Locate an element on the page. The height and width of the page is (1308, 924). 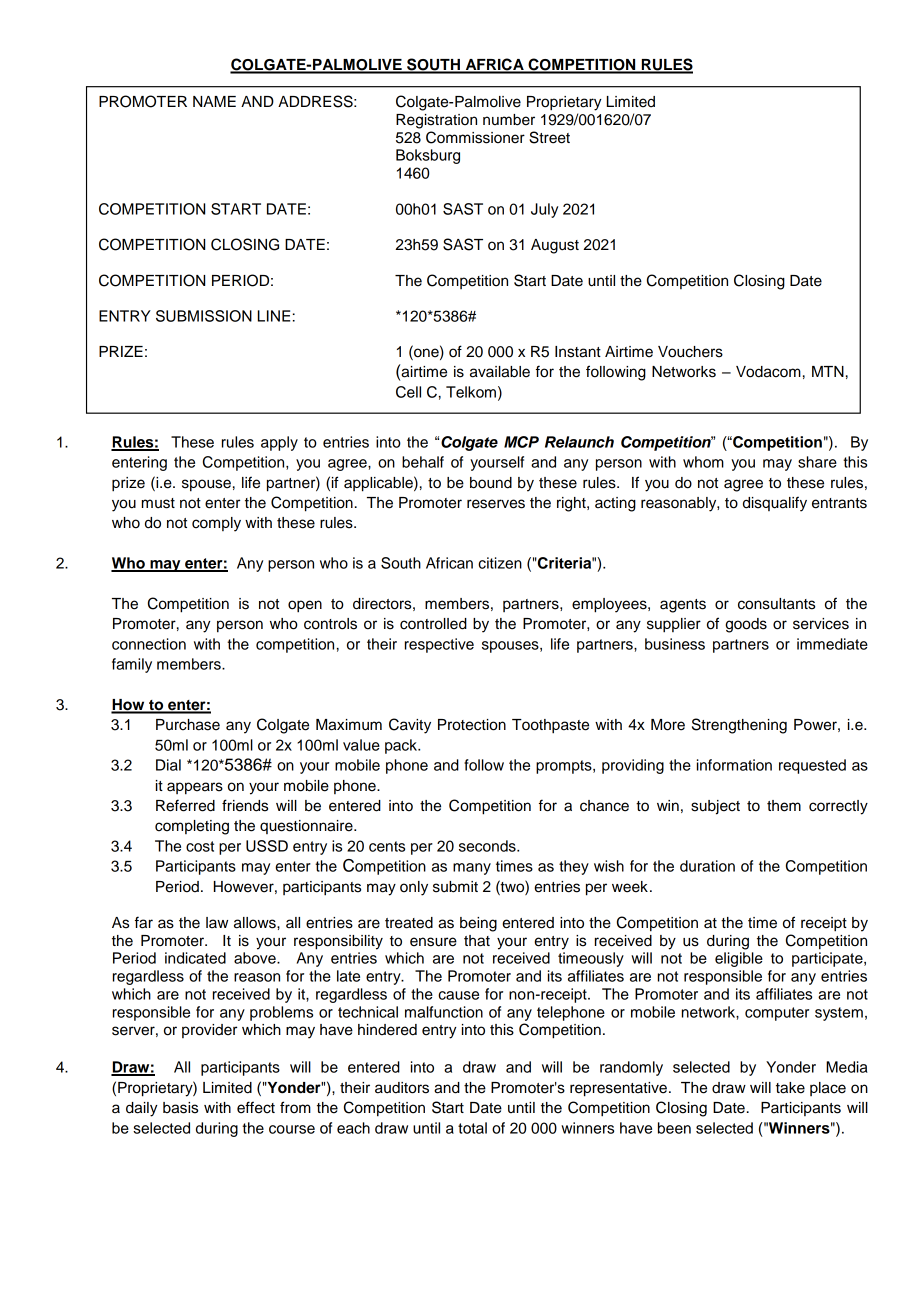
Commissioner is located at coordinates (475, 137).
